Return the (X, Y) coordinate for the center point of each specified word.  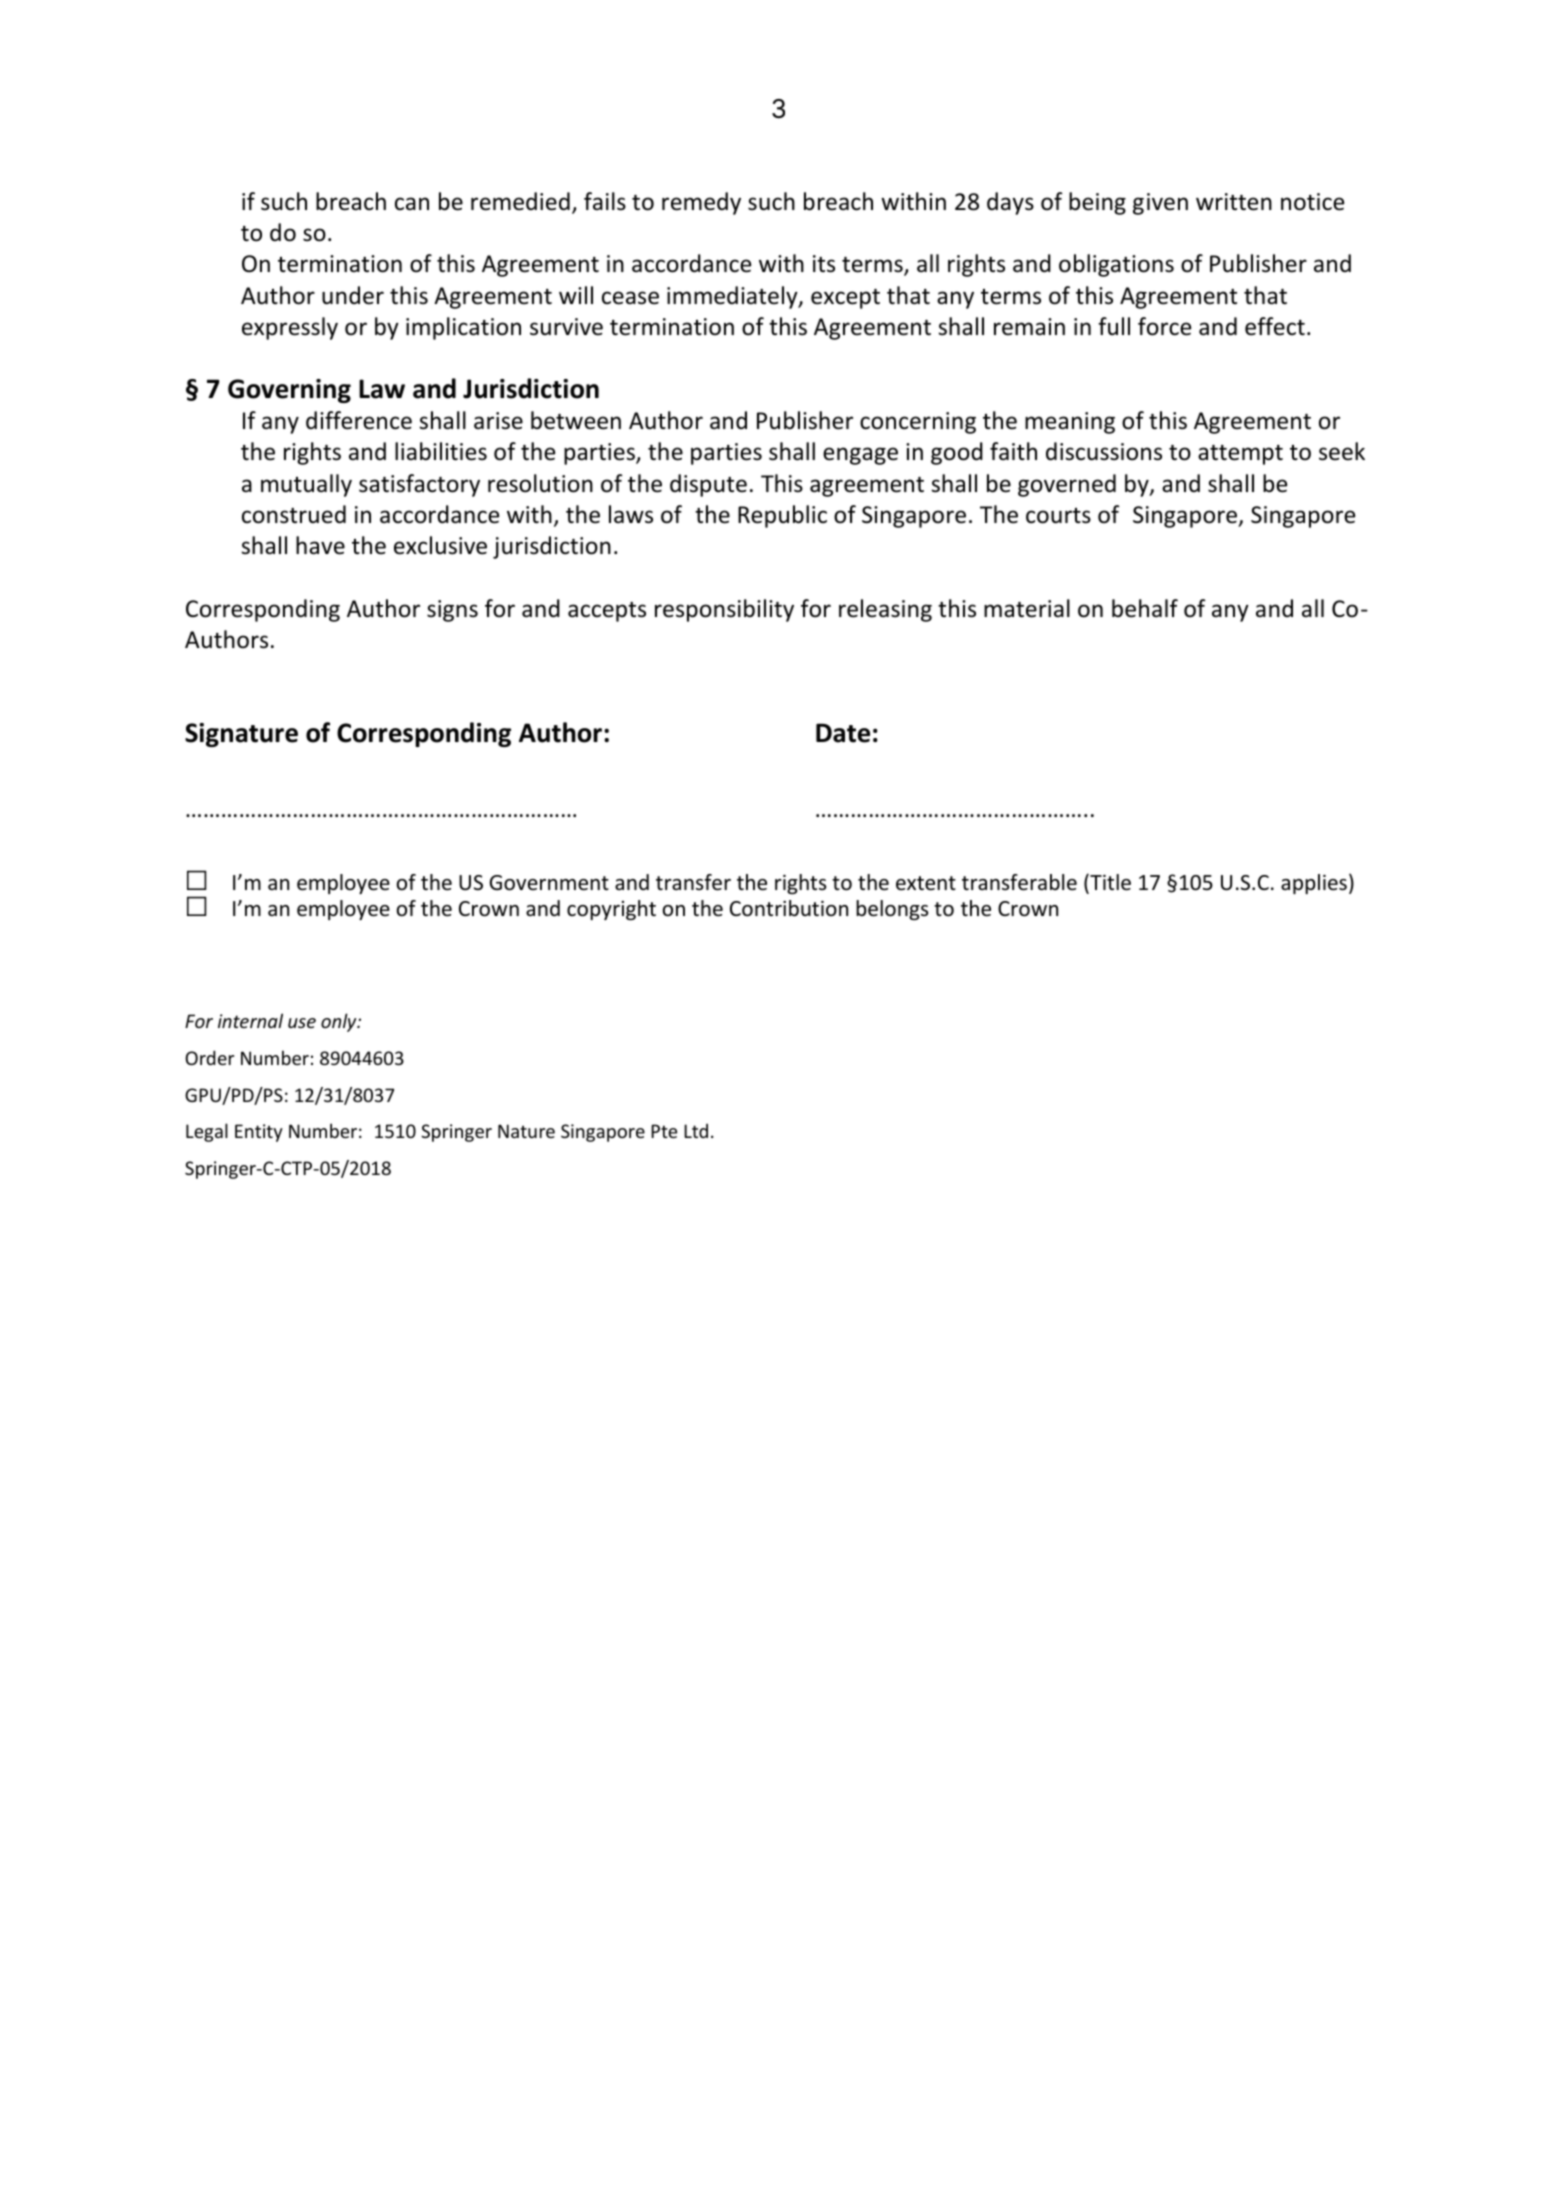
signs (452, 611)
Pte (664, 1131)
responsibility (724, 610)
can (412, 204)
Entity (259, 1133)
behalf (1145, 608)
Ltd (696, 1131)
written (1234, 202)
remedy (701, 203)
